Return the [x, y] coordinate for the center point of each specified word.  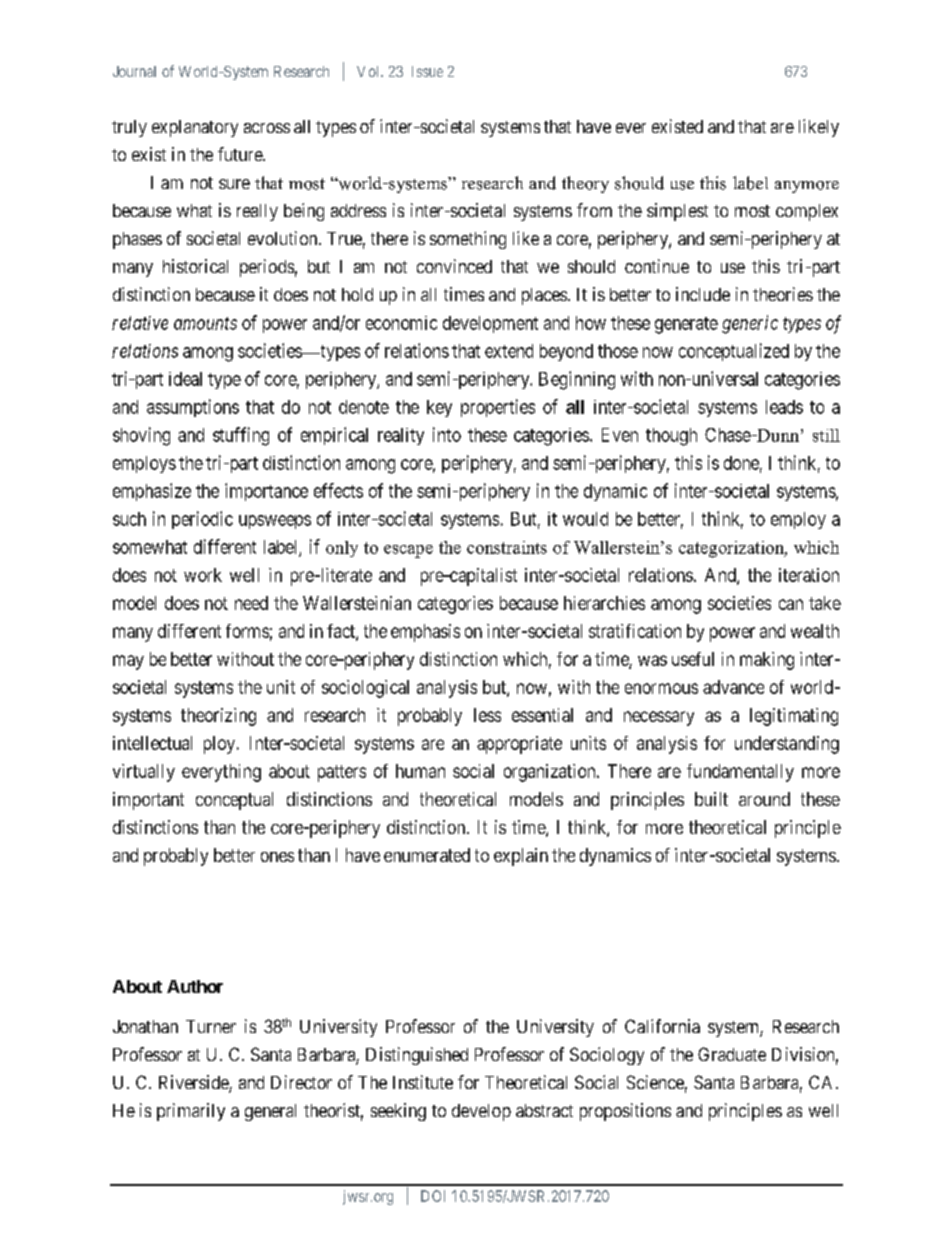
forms [247, 631]
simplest [677, 212]
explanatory [195, 128]
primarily [191, 1112]
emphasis [425, 633]
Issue [427, 71]
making [767, 661]
